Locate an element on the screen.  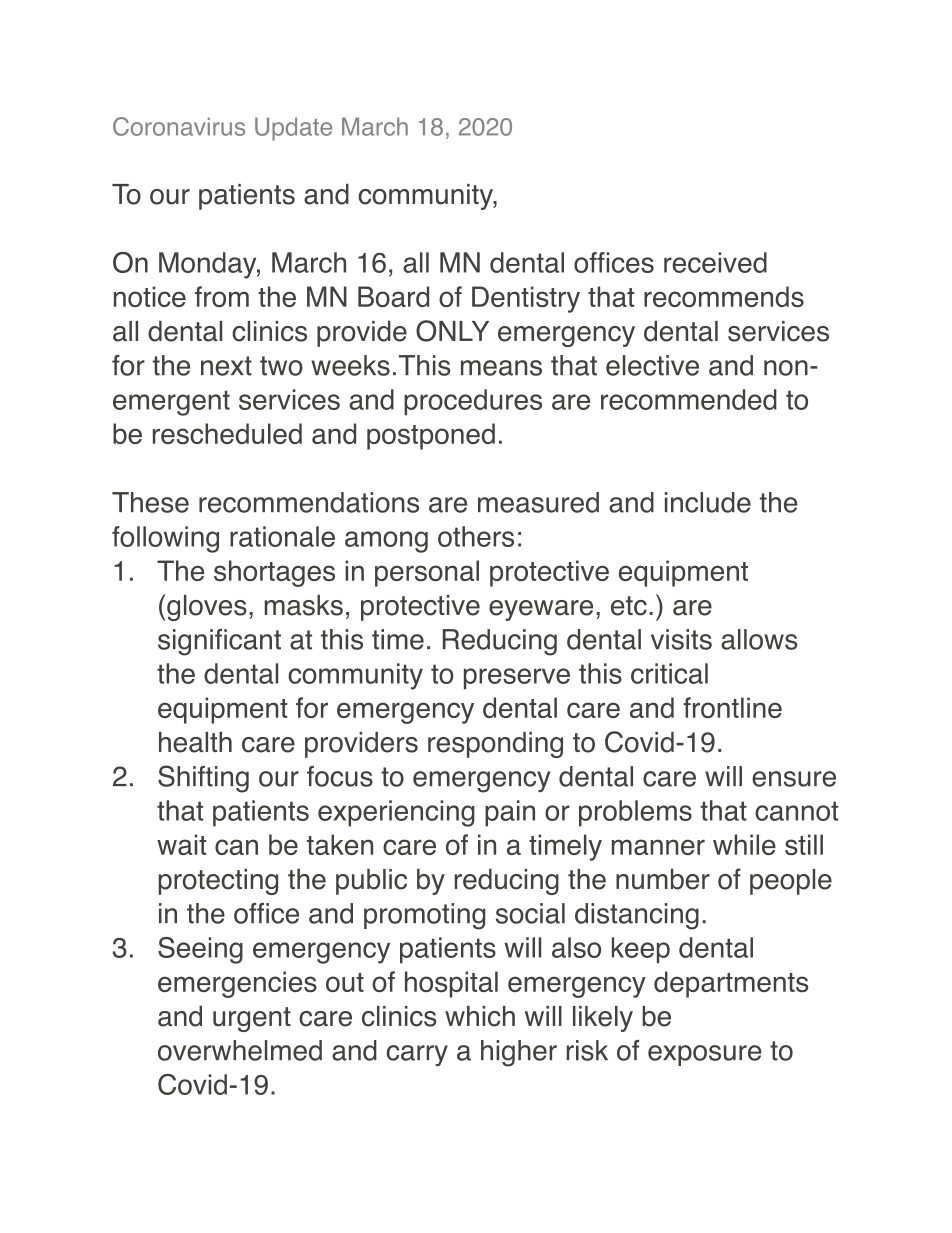
gloves is located at coordinates (207, 608).
